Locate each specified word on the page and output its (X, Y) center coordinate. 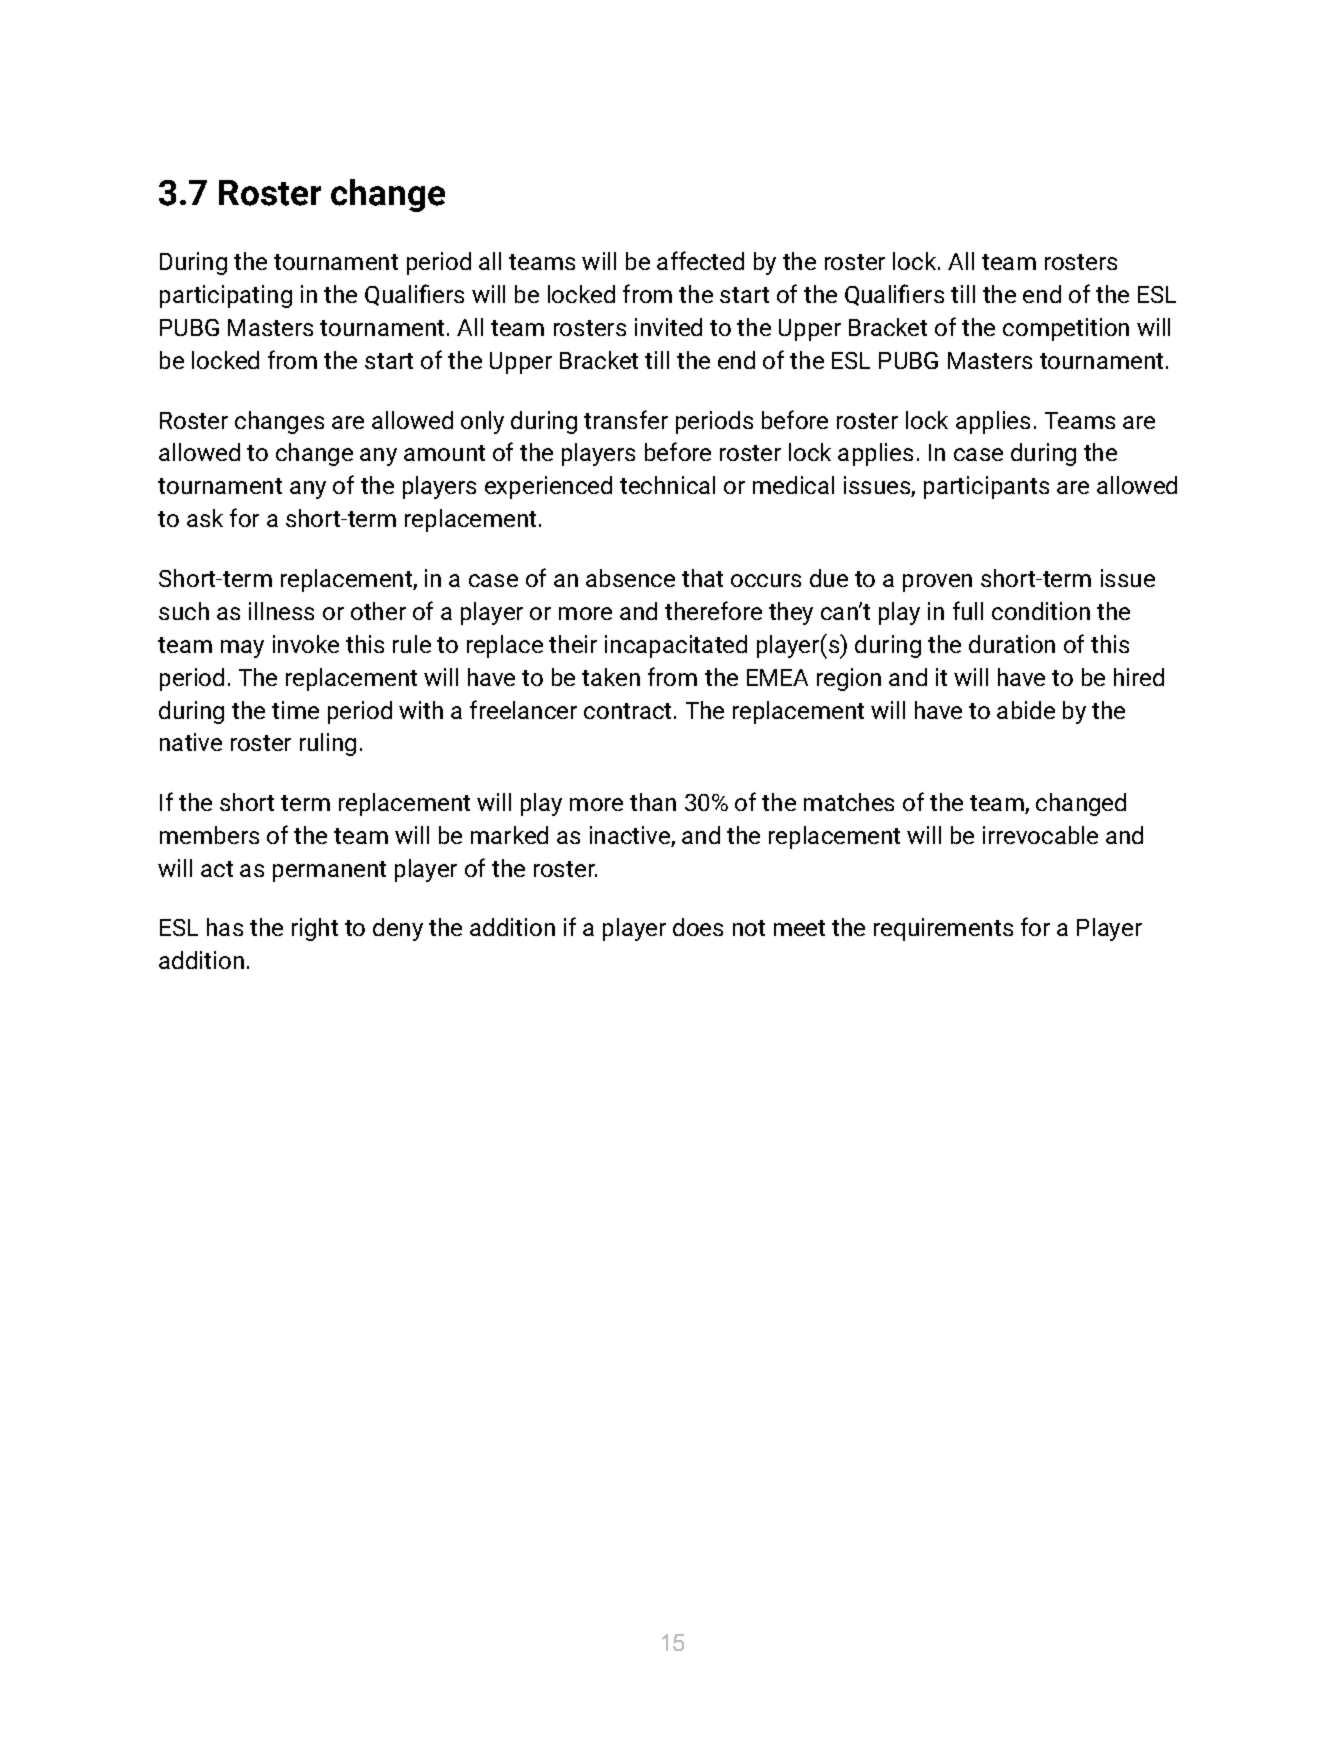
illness (281, 611)
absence (630, 578)
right (315, 929)
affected (700, 260)
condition (1041, 611)
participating (226, 296)
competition (1066, 329)
